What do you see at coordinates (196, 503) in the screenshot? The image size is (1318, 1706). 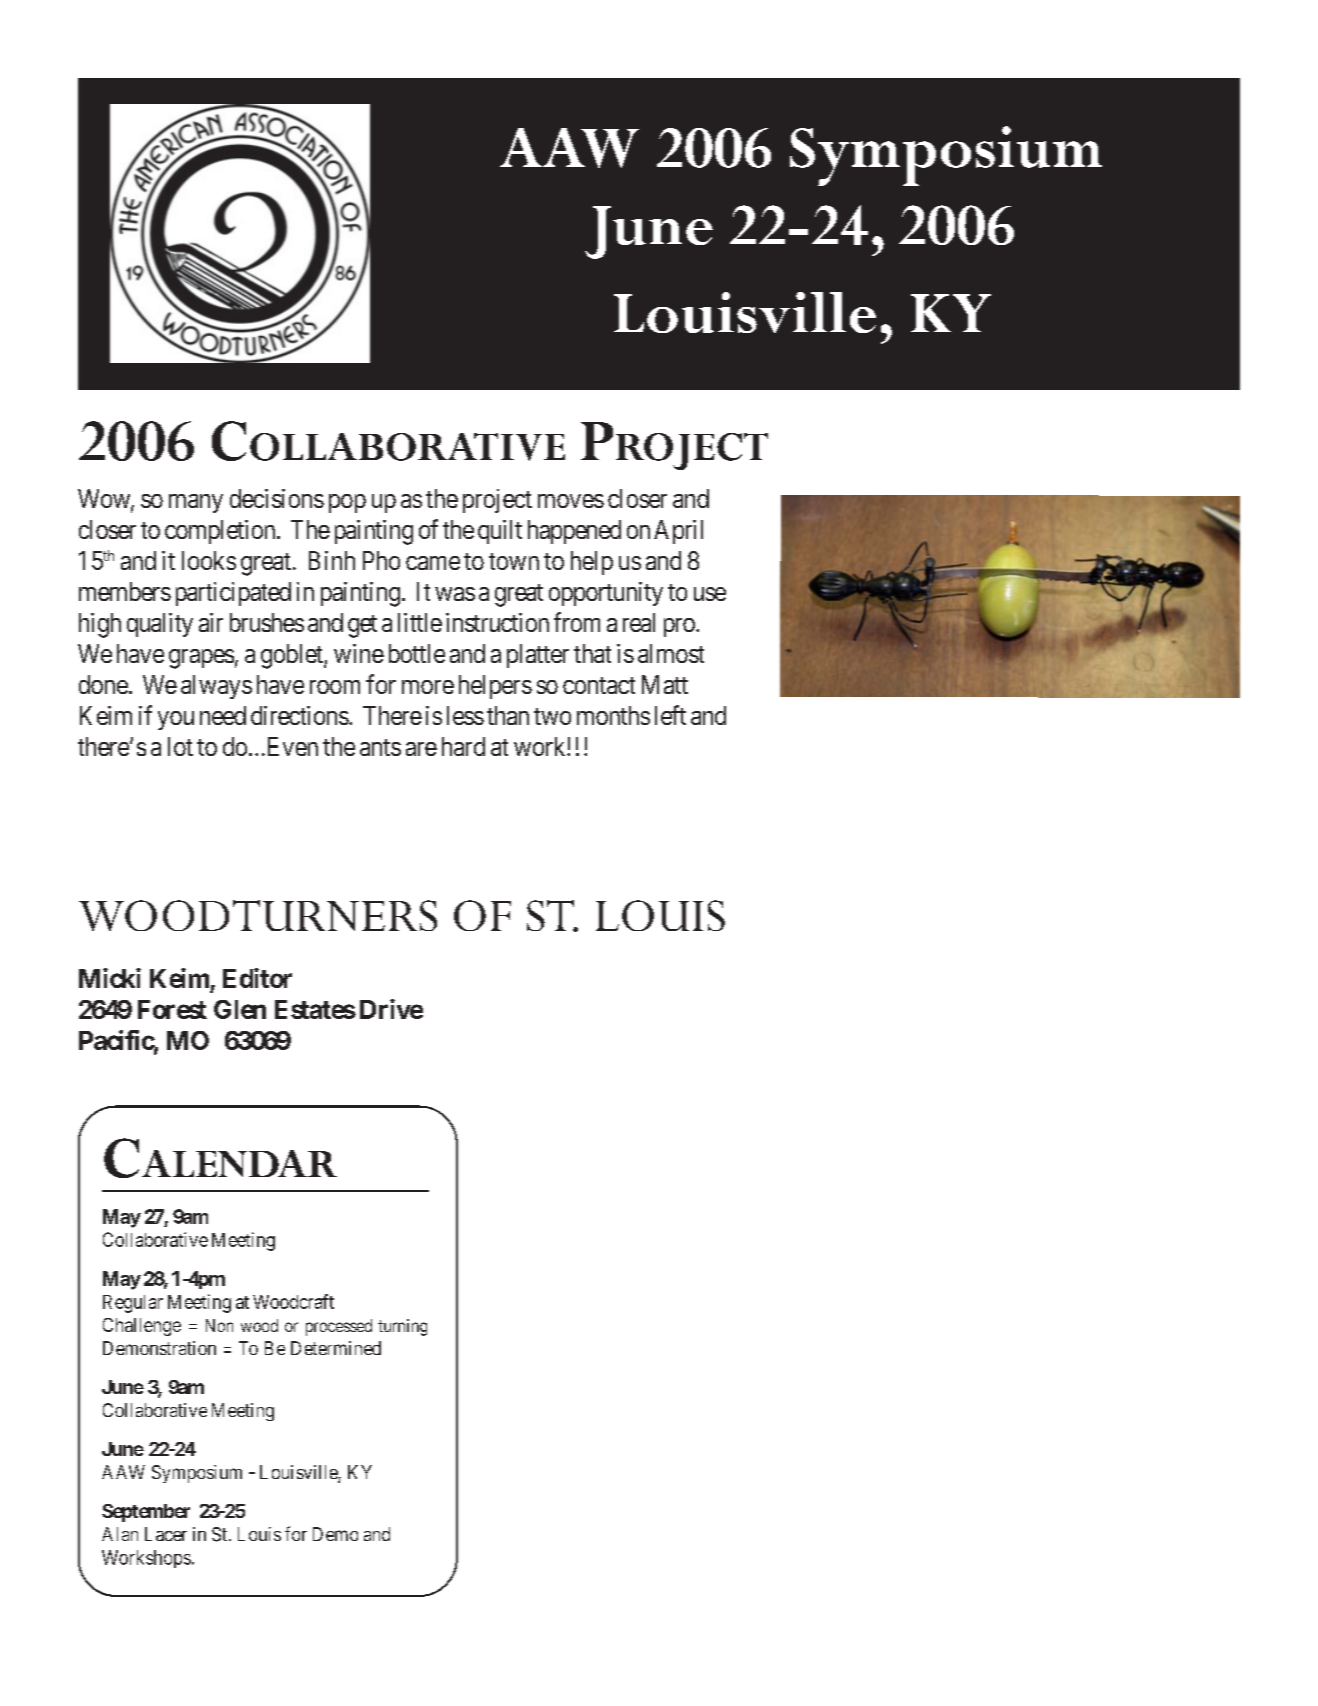 I see `many` at bounding box center [196, 503].
